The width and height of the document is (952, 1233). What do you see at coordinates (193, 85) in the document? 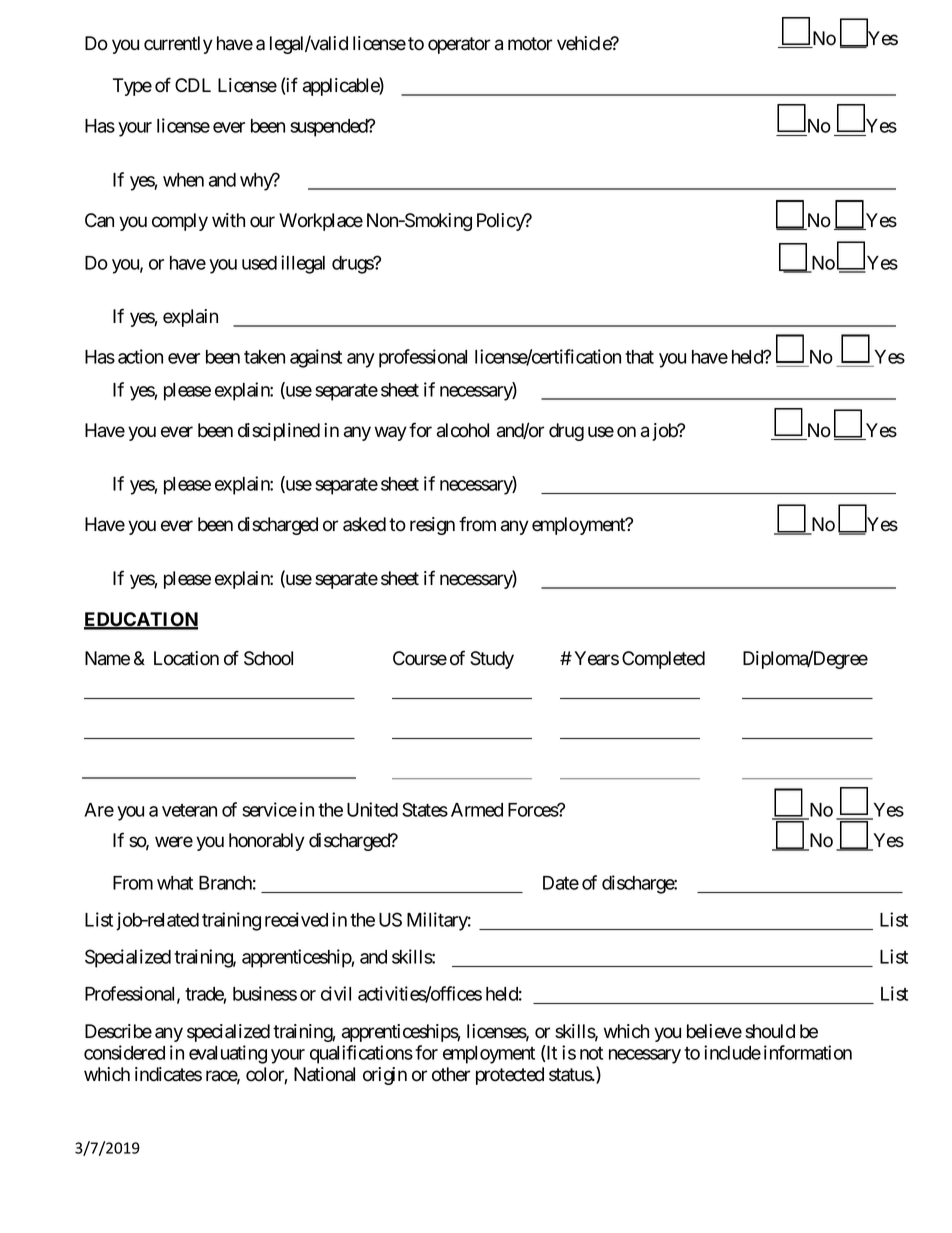
I see `CDL` at bounding box center [193, 85].
